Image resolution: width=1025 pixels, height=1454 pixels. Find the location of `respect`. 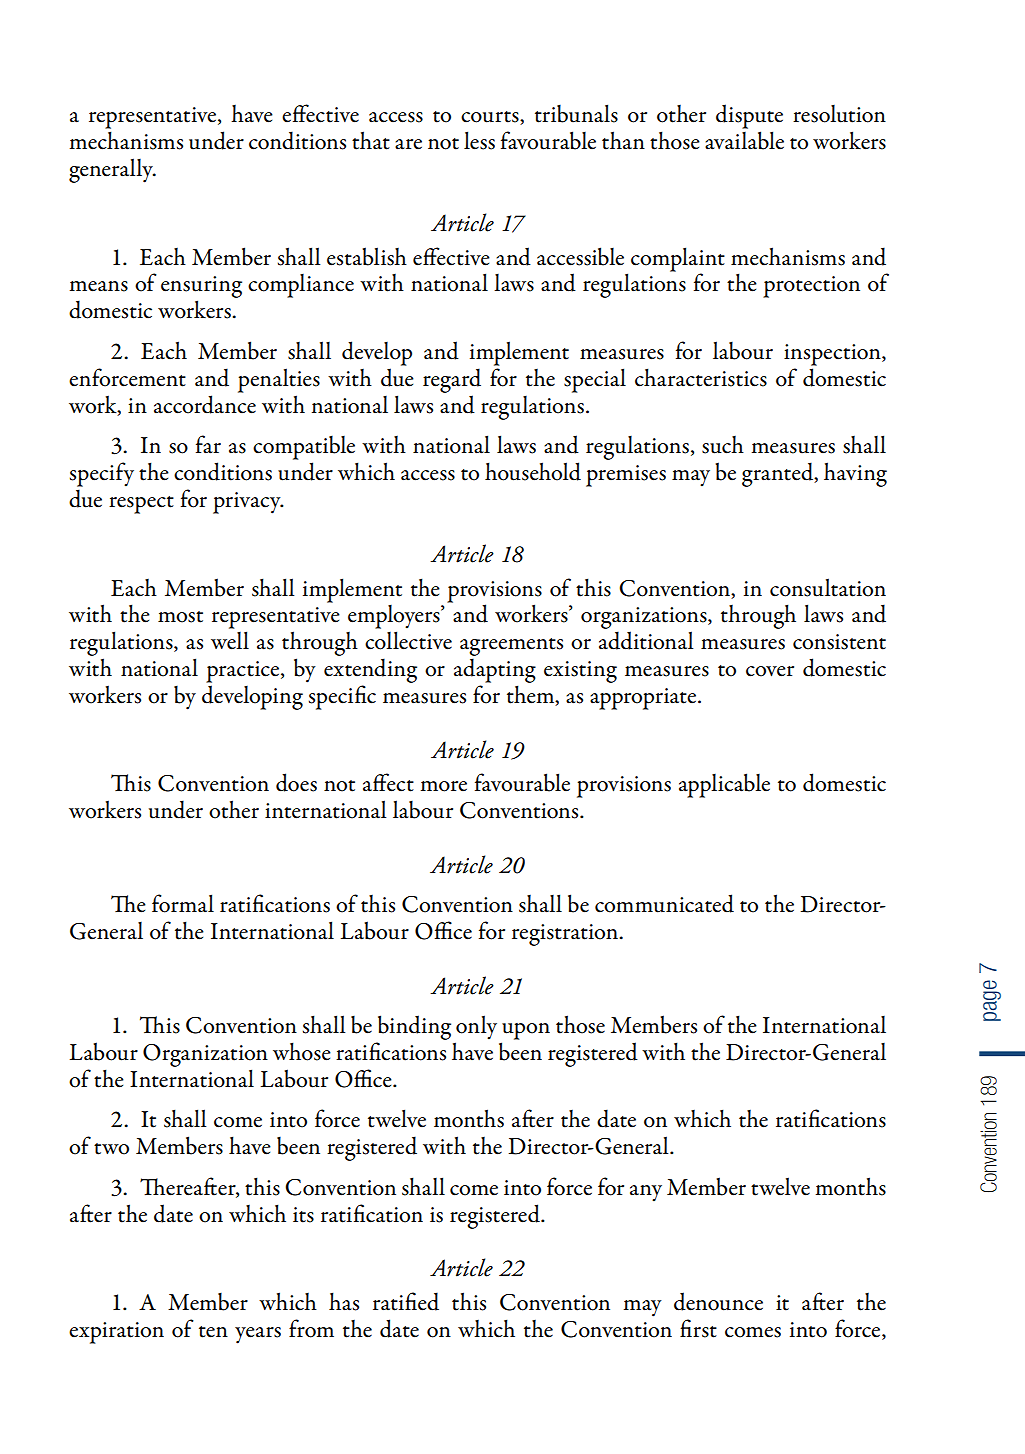

respect is located at coordinates (141, 505).
